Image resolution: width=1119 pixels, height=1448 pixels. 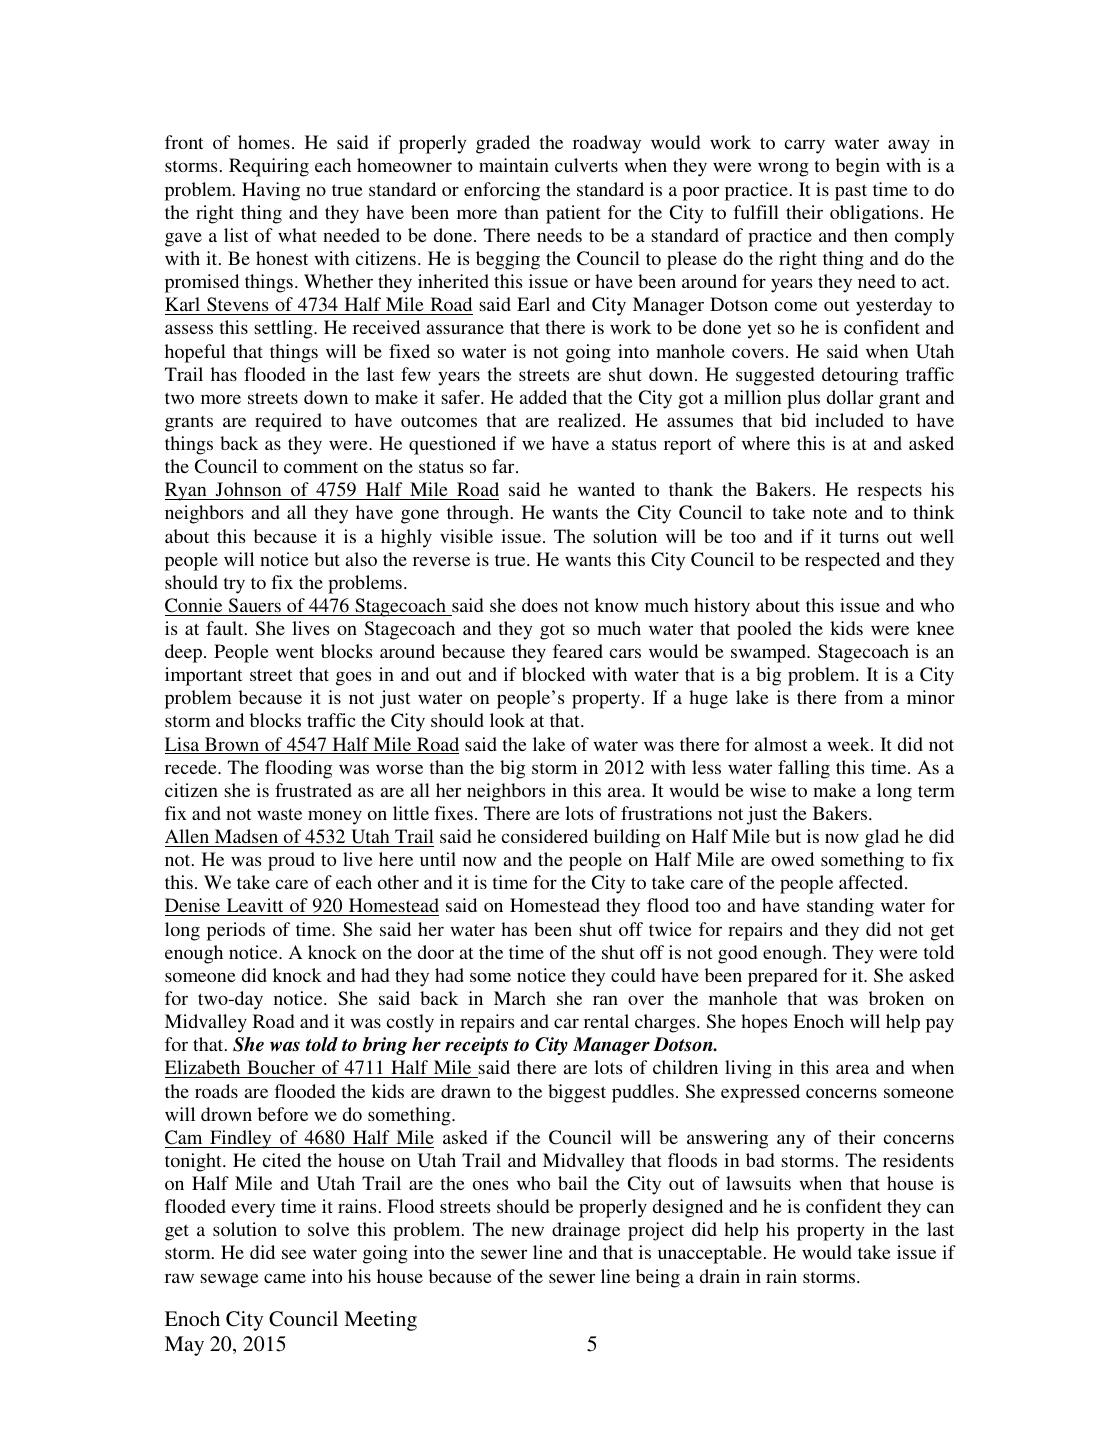 I want to click on Leavitt, so click(x=255, y=907).
